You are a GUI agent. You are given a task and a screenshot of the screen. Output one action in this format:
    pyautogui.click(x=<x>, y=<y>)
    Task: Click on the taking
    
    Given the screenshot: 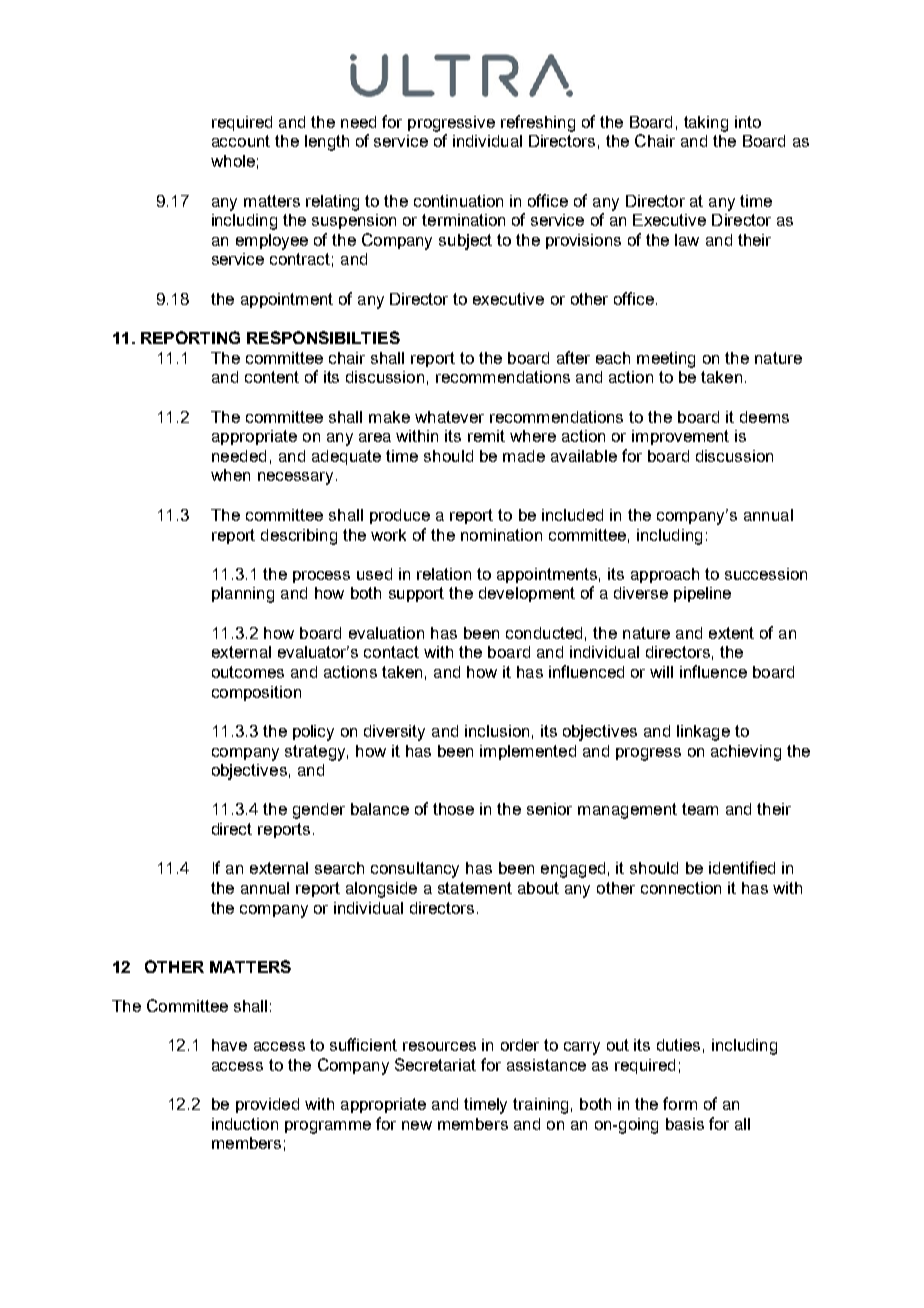 What is the action you would take?
    pyautogui.click(x=706, y=124)
